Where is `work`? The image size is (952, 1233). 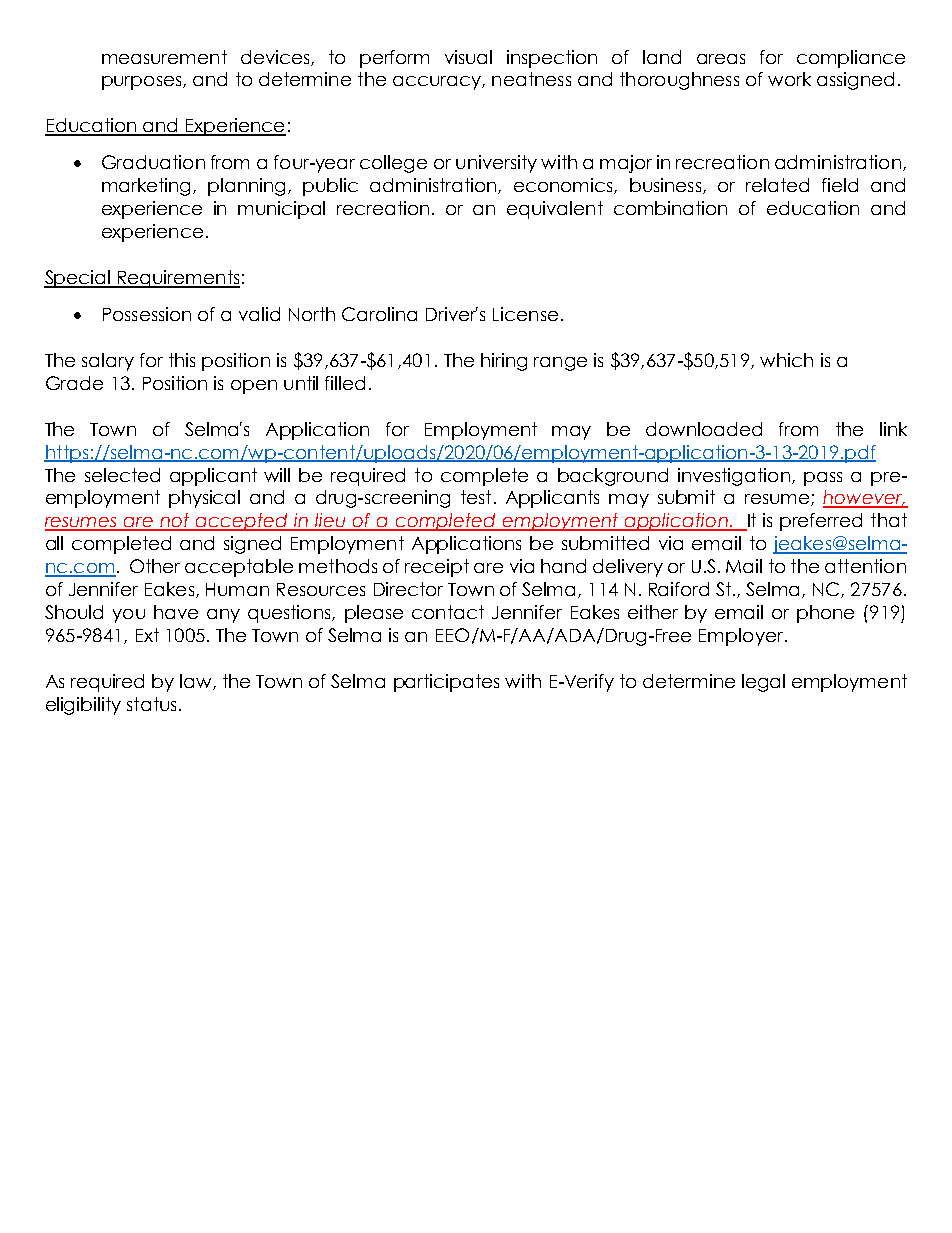 work is located at coordinates (789, 79).
